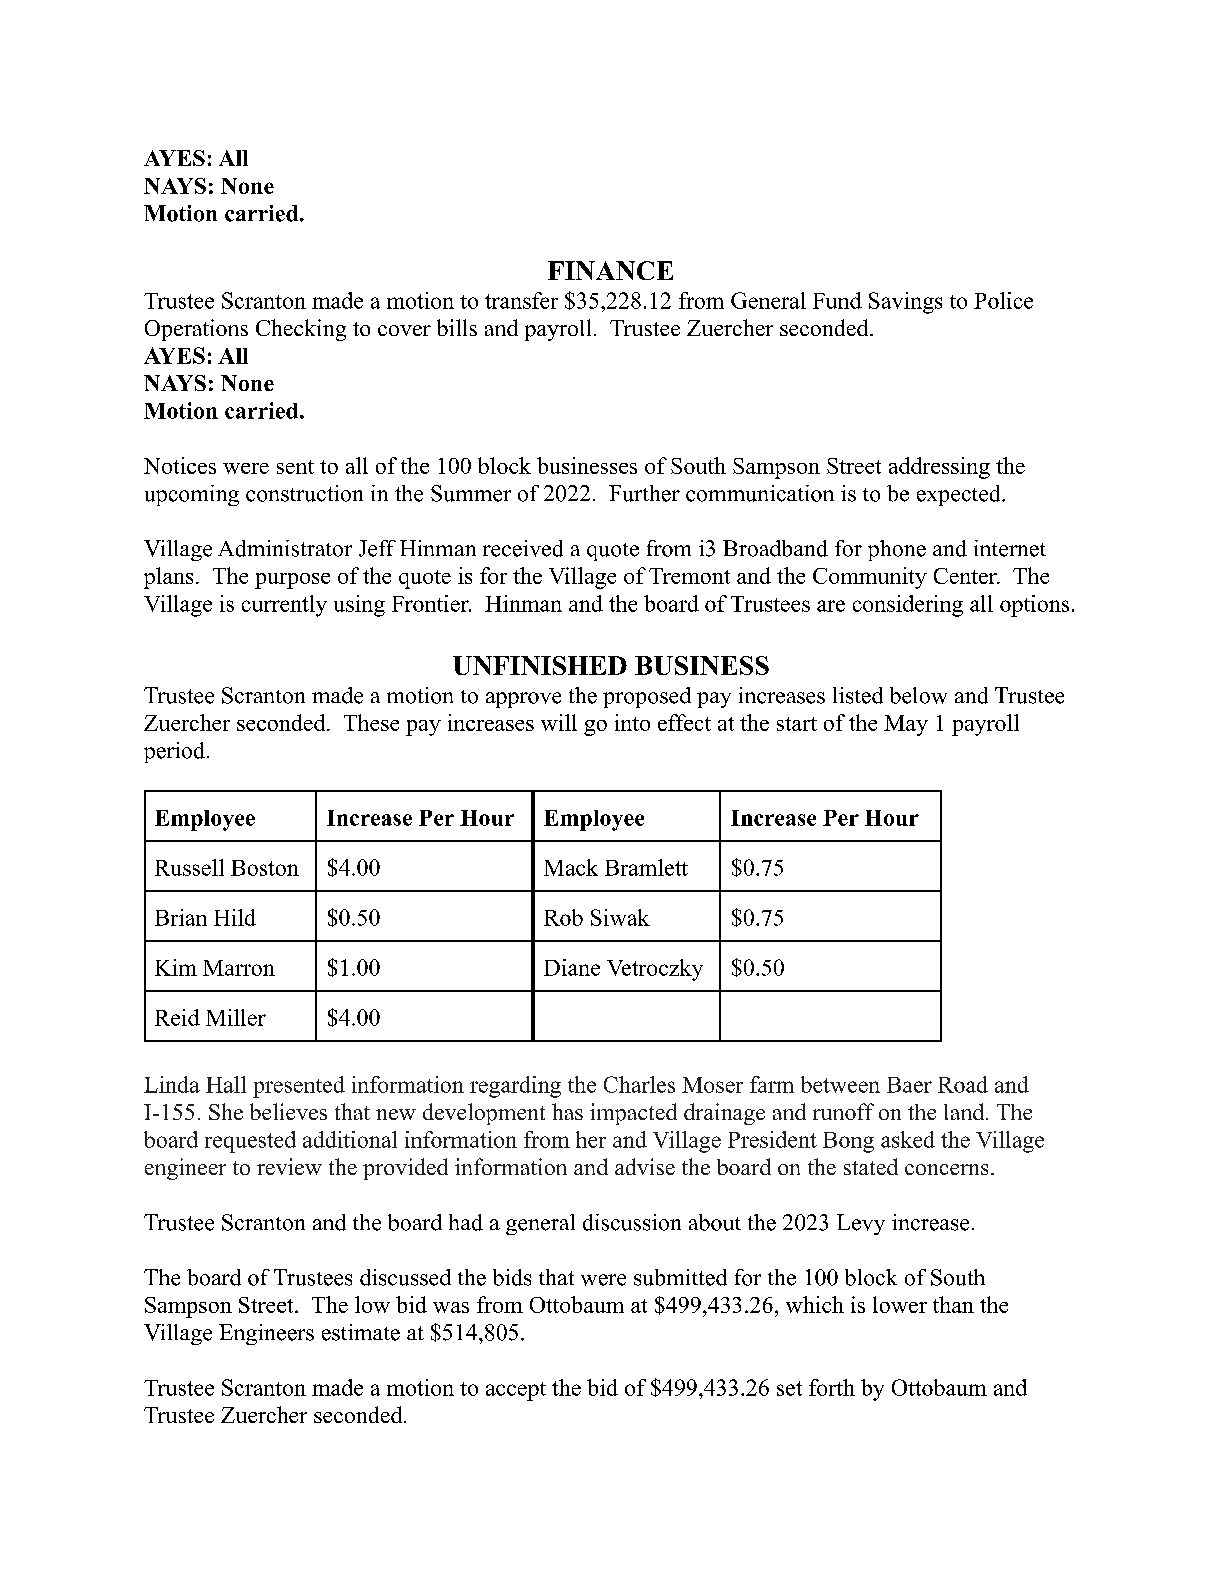 This screenshot has height=1581, width=1222. Describe the element at coordinates (610, 270) in the screenshot. I see `FINANCE` at that location.
